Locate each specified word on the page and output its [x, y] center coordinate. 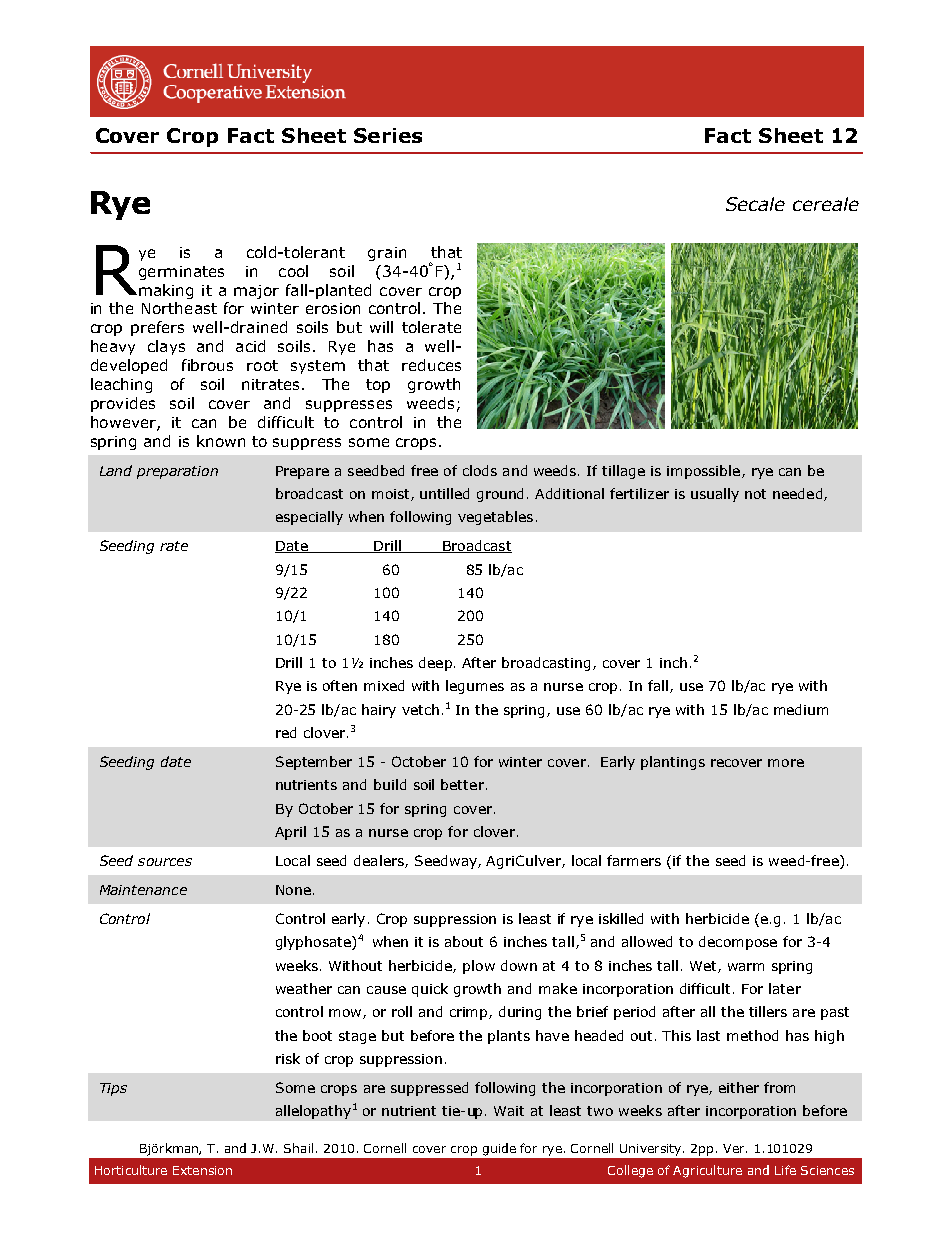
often [340, 685]
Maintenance [143, 890]
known [221, 441]
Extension [202, 1170]
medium [801, 709]
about [464, 941]
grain [387, 254]
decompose [738, 943]
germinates [181, 273]
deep [435, 664]
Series [388, 135]
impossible [703, 472]
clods [480, 470]
